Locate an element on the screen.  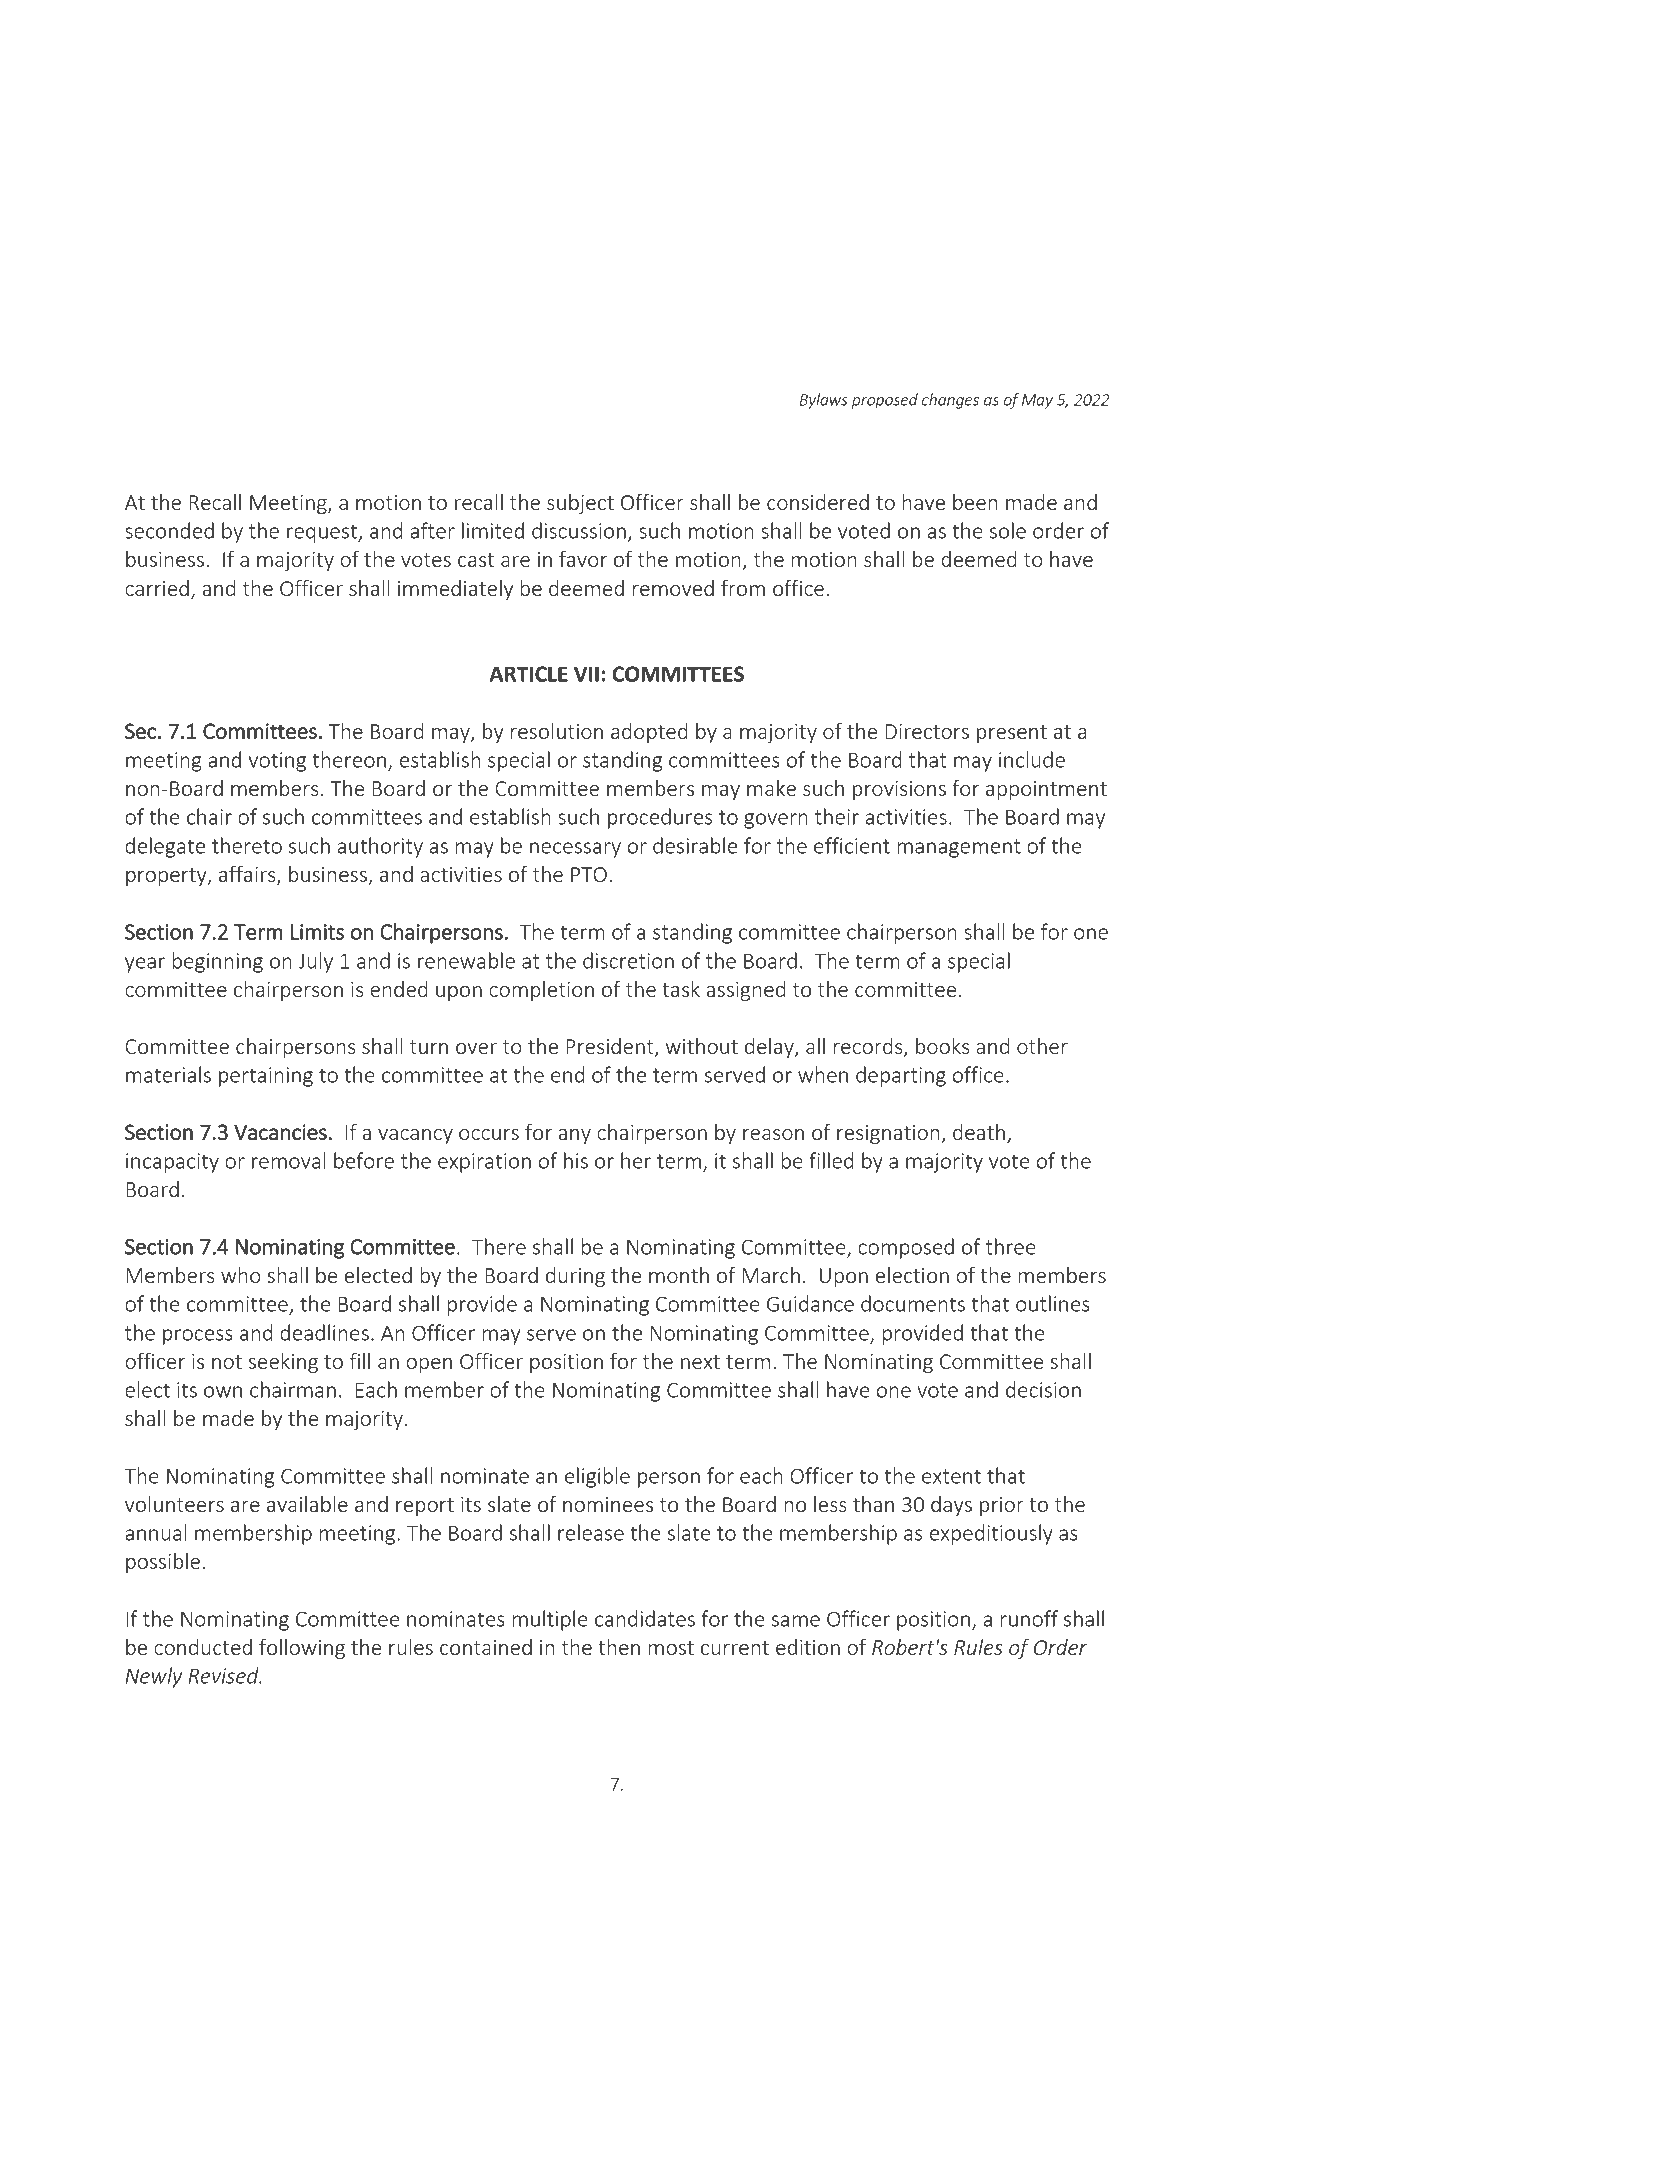
management is located at coordinates (959, 848).
